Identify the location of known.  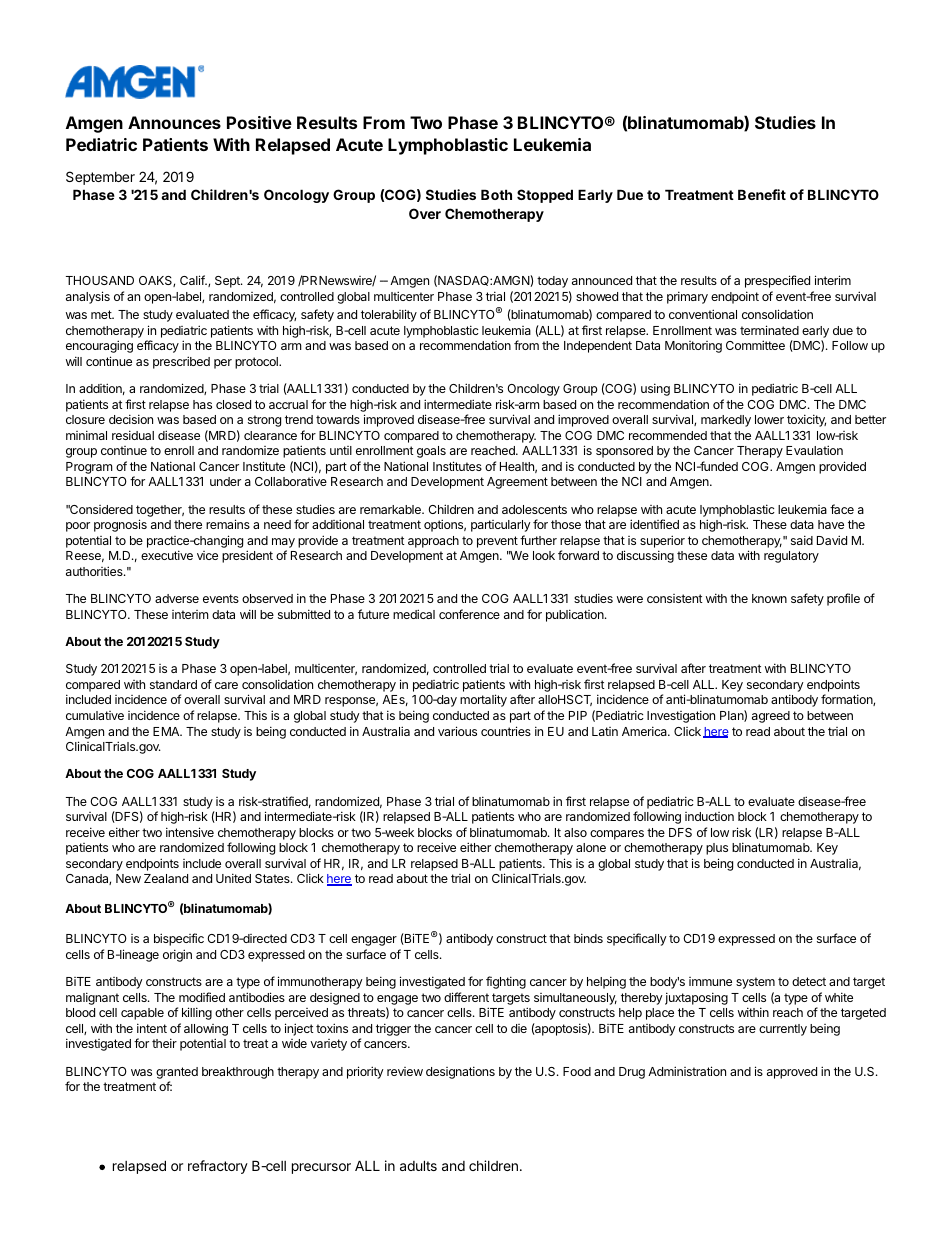
(769, 598).
